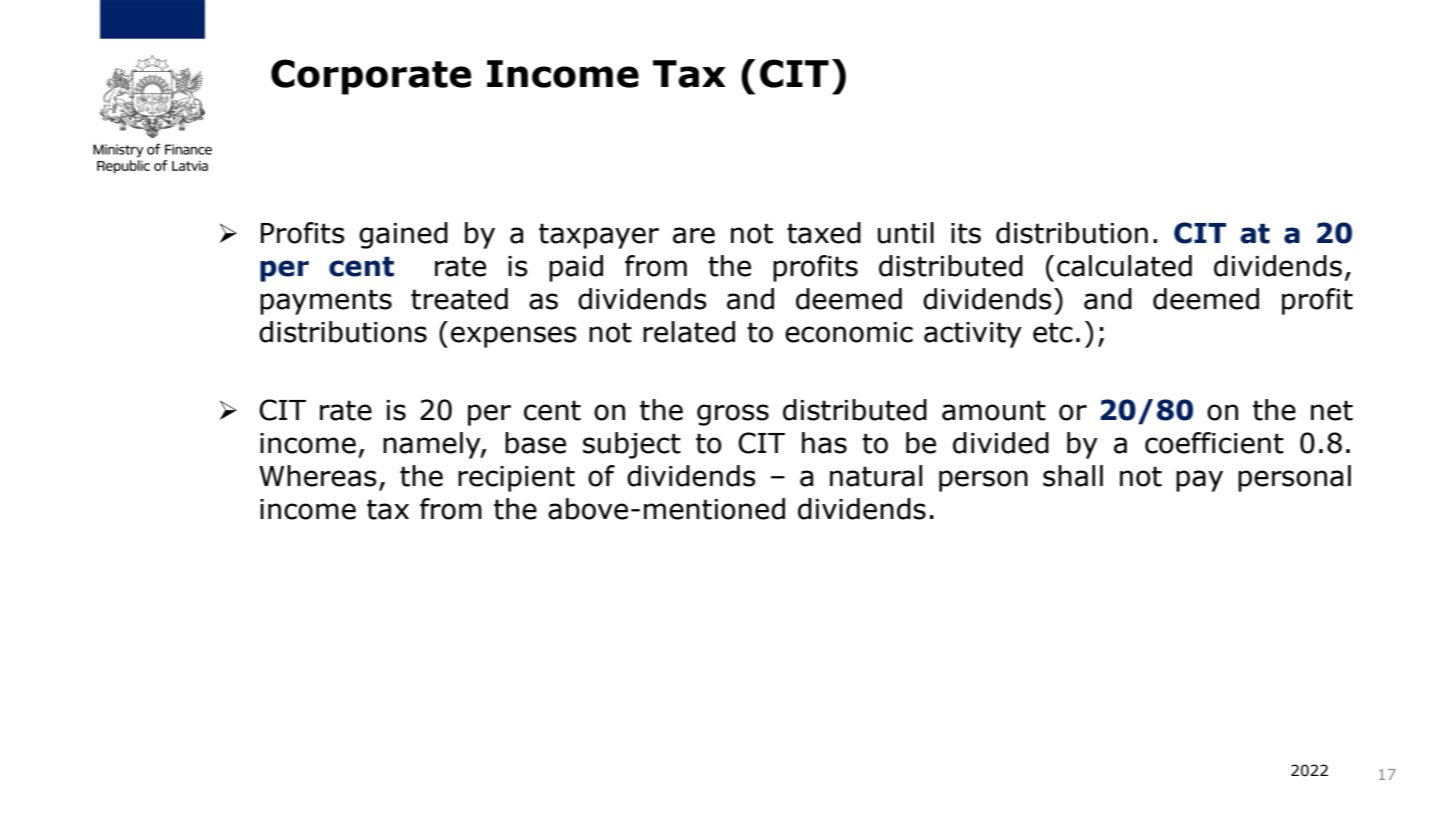 Image resolution: width=1456 pixels, height=819 pixels. Describe the element at coordinates (876, 476) in the screenshot. I see `natural` at that location.
